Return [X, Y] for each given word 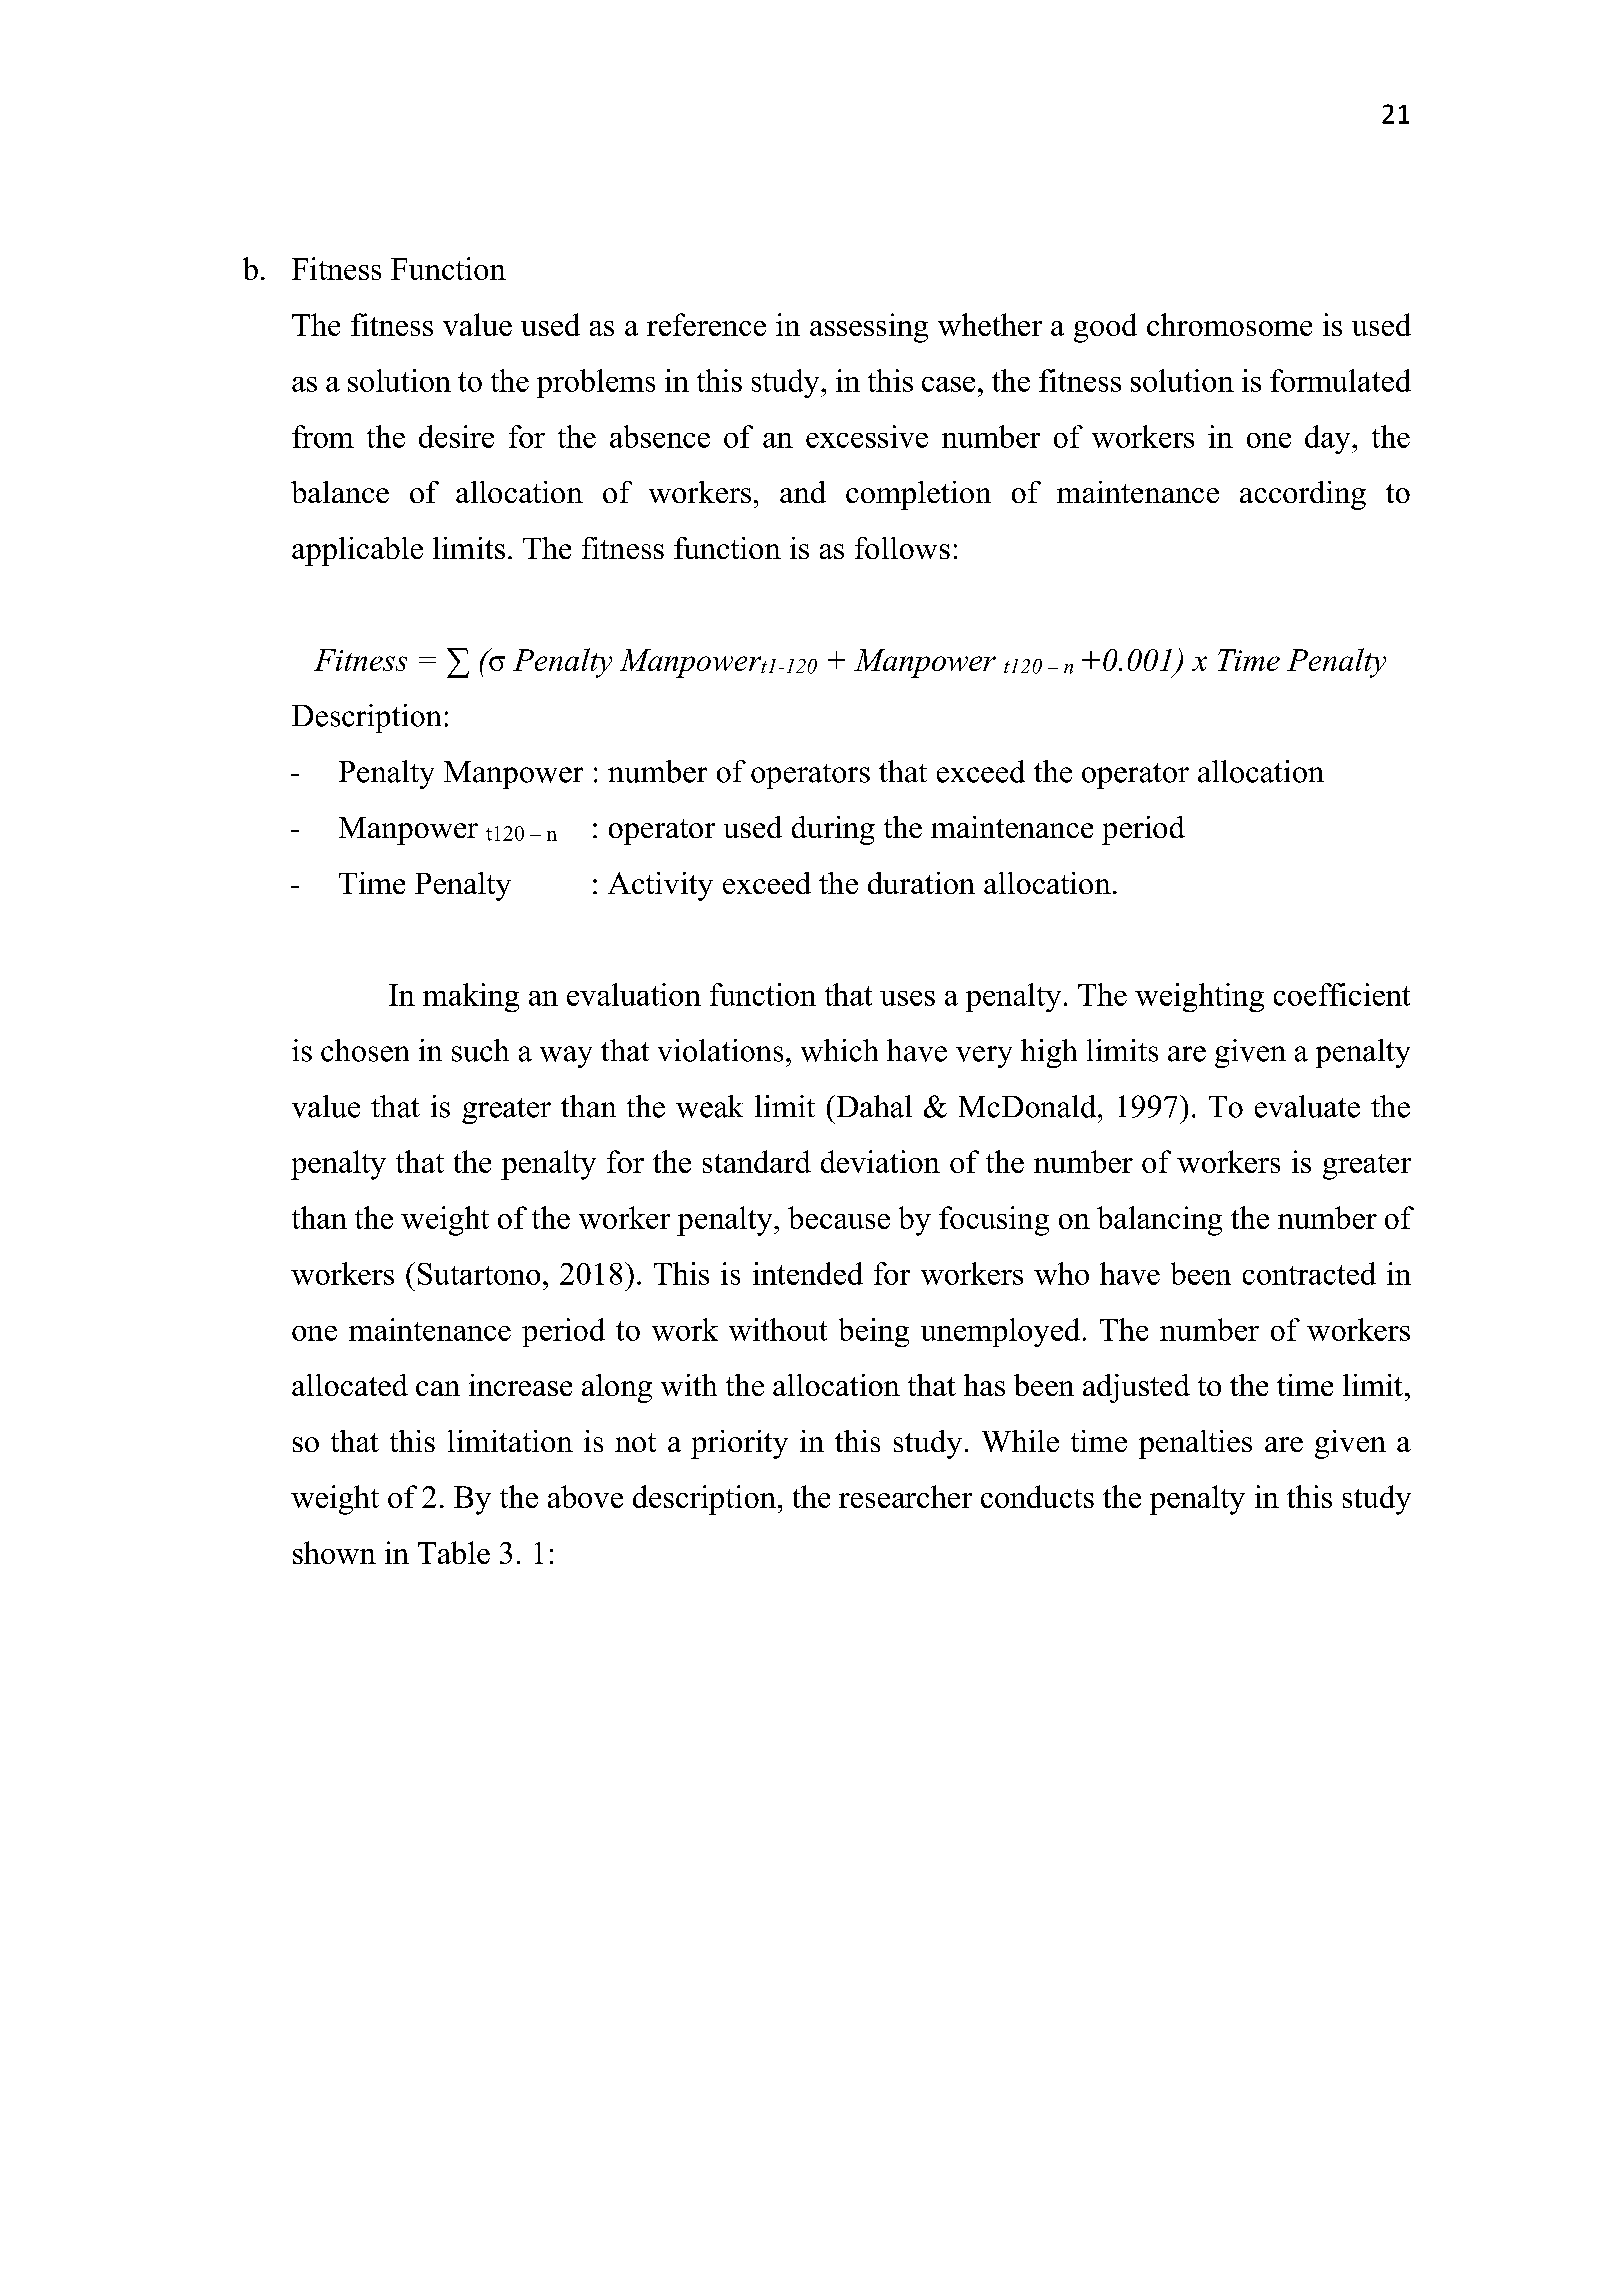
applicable [357, 551]
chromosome [1229, 324]
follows [902, 548]
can [438, 1388]
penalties [1195, 1444]
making [471, 997]
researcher [905, 1496]
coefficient [1342, 994]
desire [456, 436]
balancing [1159, 1221]
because [839, 1217]
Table [454, 1552]
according [1303, 495]
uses [907, 998]
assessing [869, 328]
